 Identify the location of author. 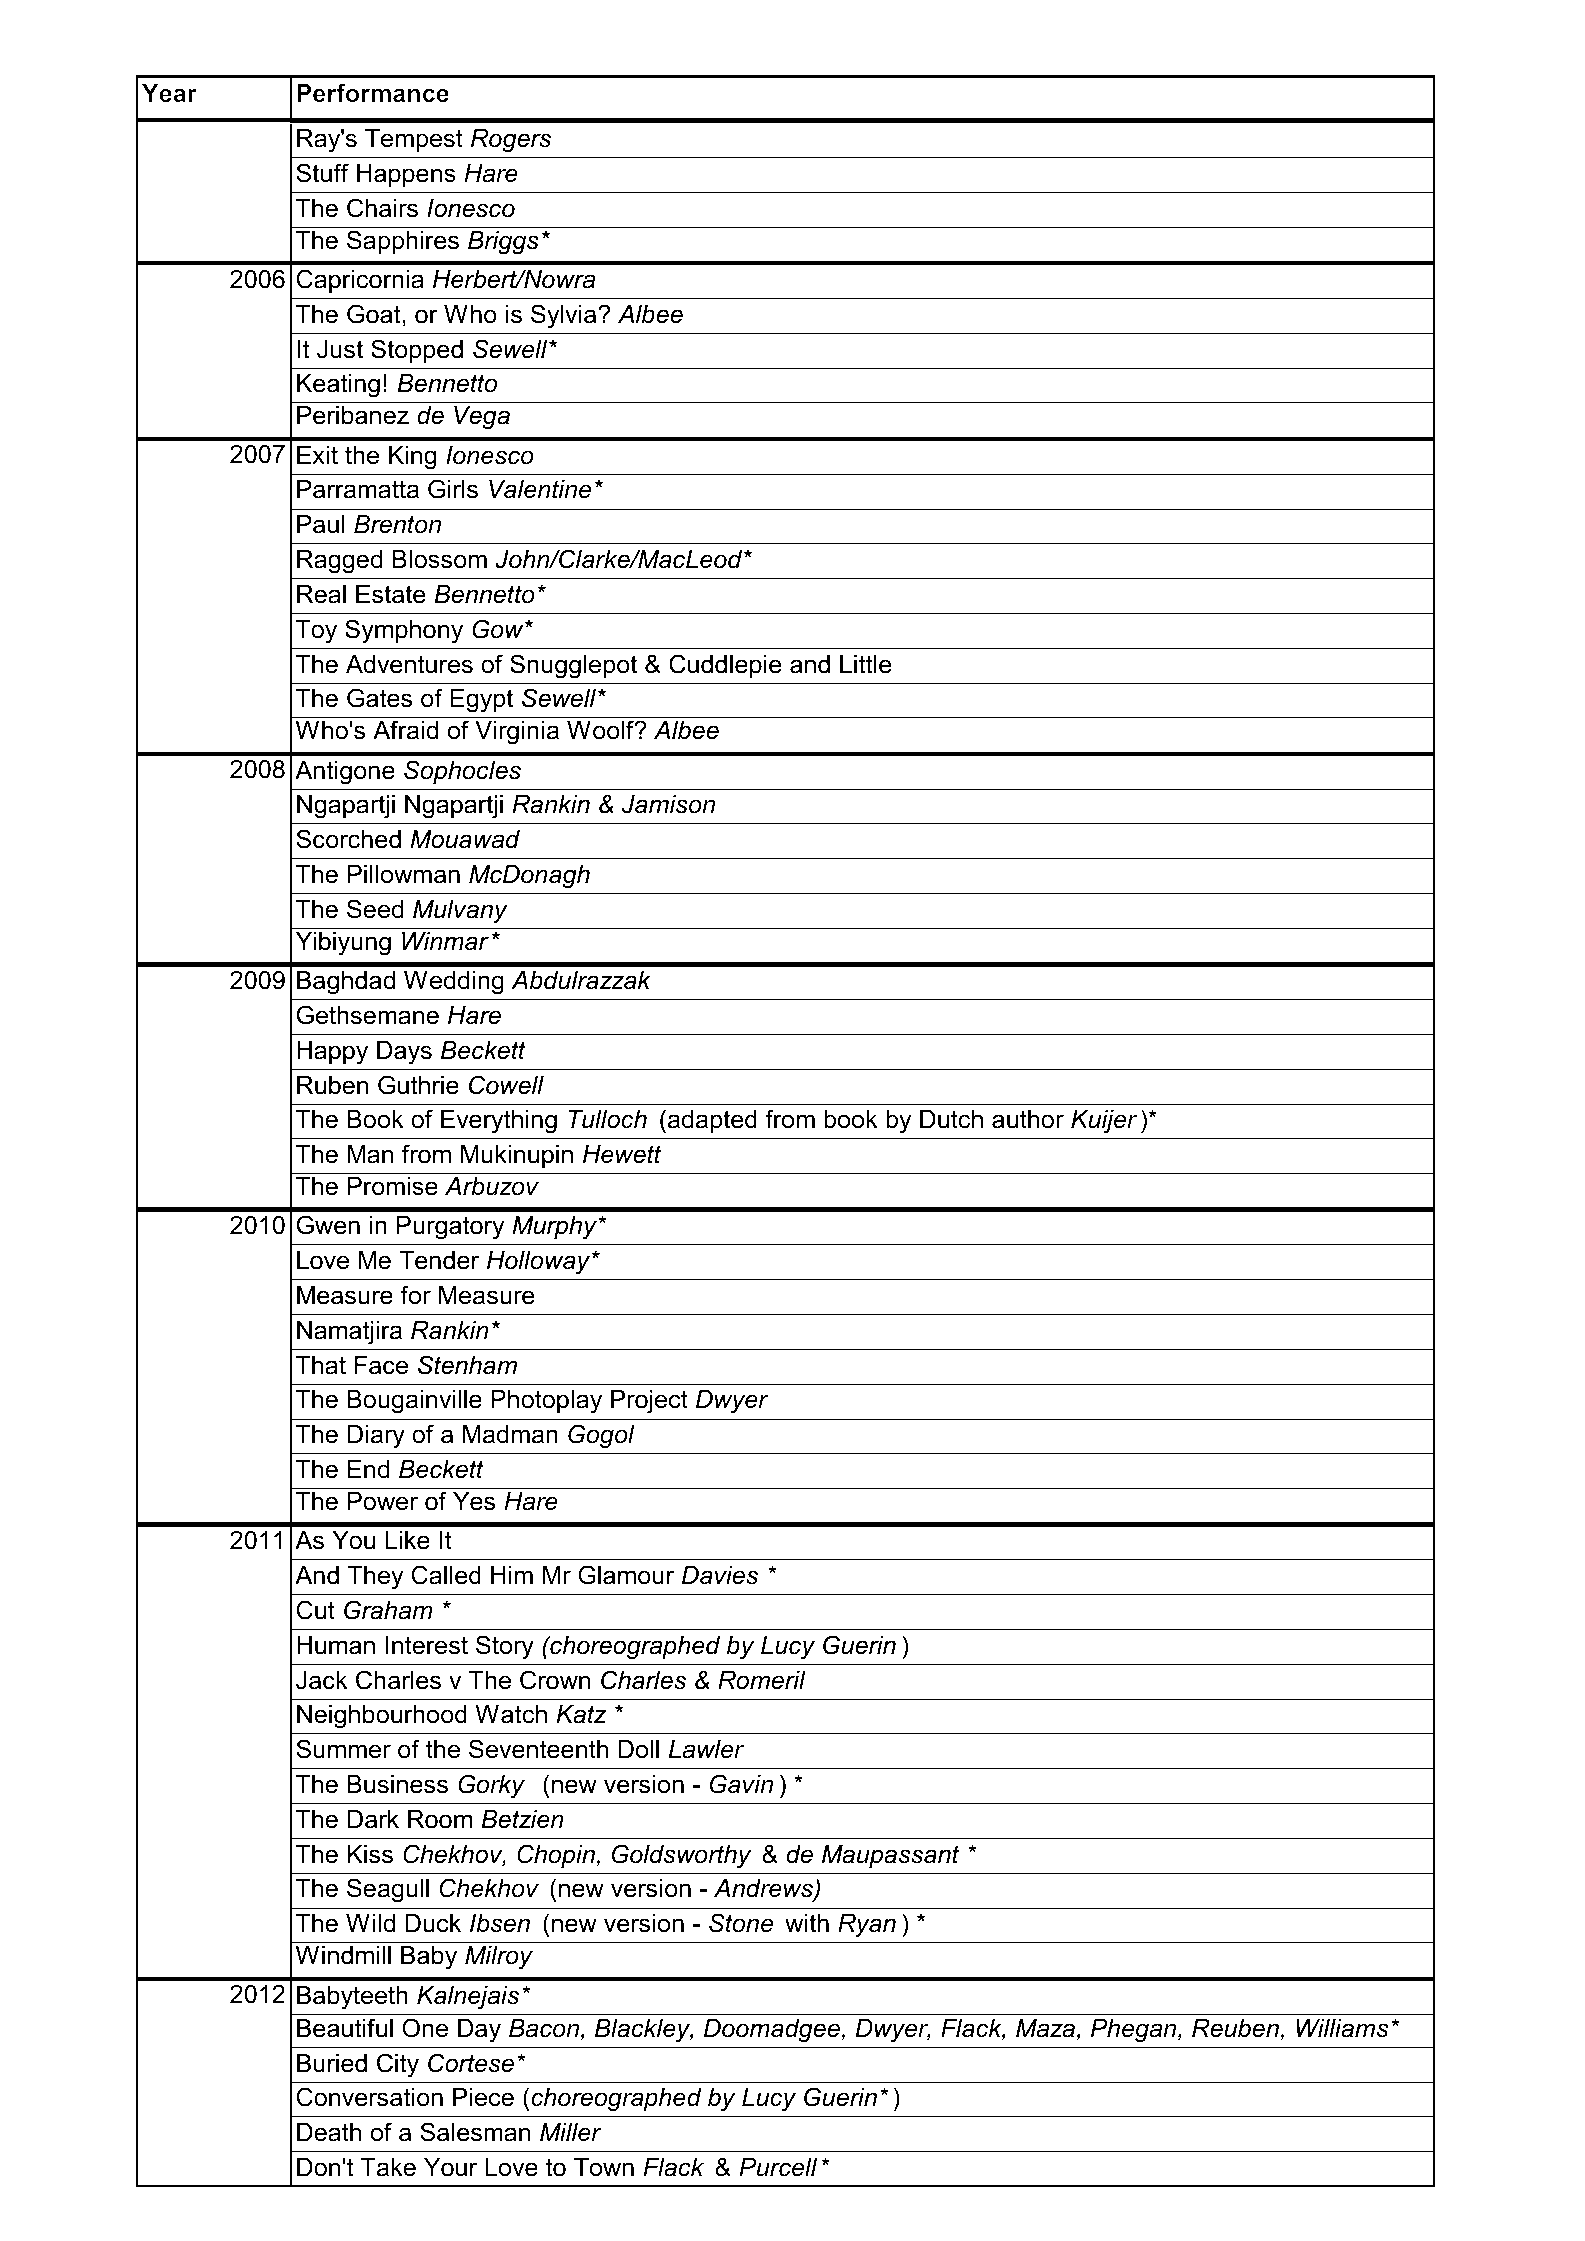
(1028, 1119).
